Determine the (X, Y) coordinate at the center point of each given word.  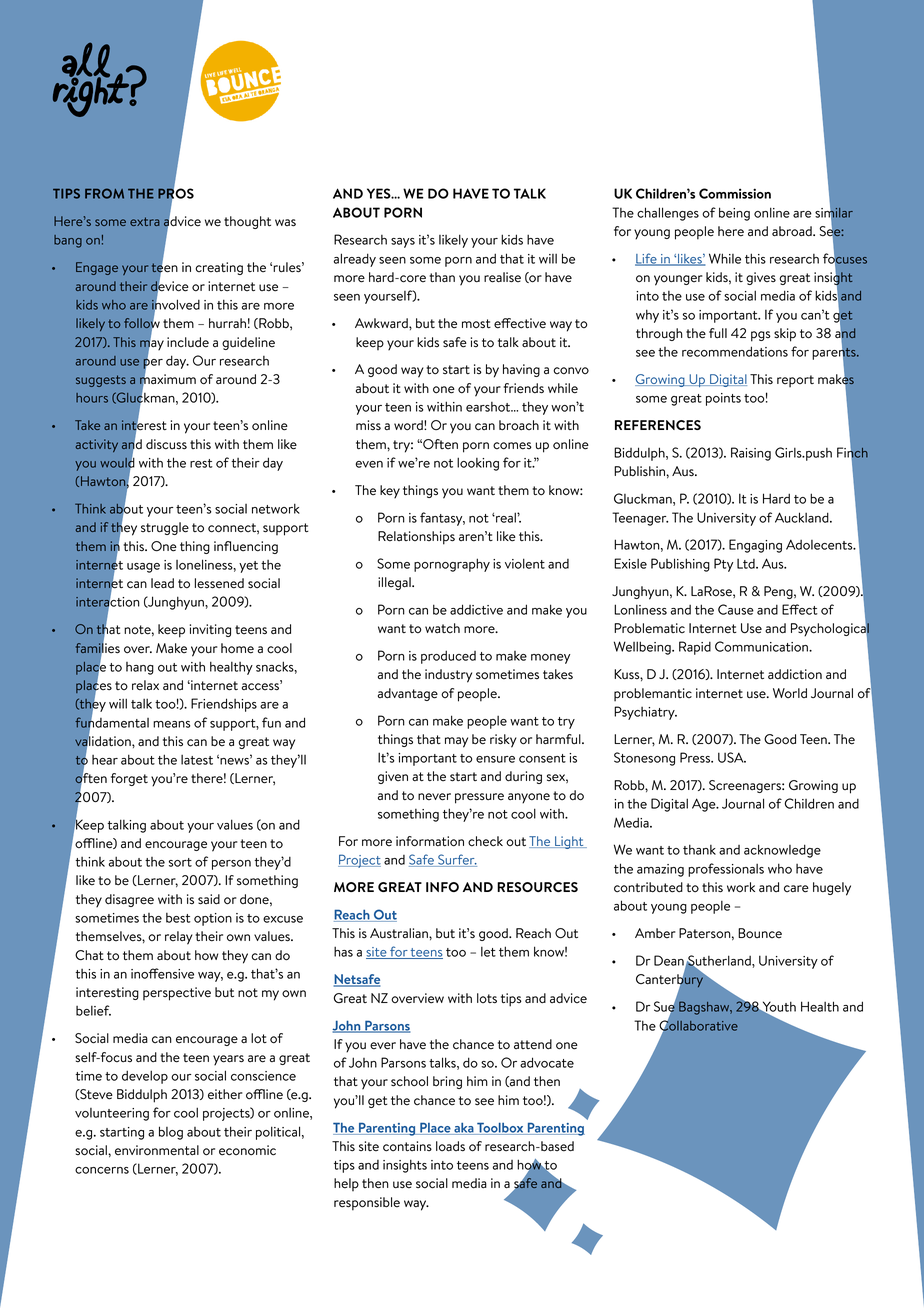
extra (145, 221)
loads (450, 1146)
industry (448, 676)
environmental (157, 1150)
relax (145, 685)
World (790, 693)
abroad (793, 231)
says (403, 243)
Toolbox (500, 1128)
